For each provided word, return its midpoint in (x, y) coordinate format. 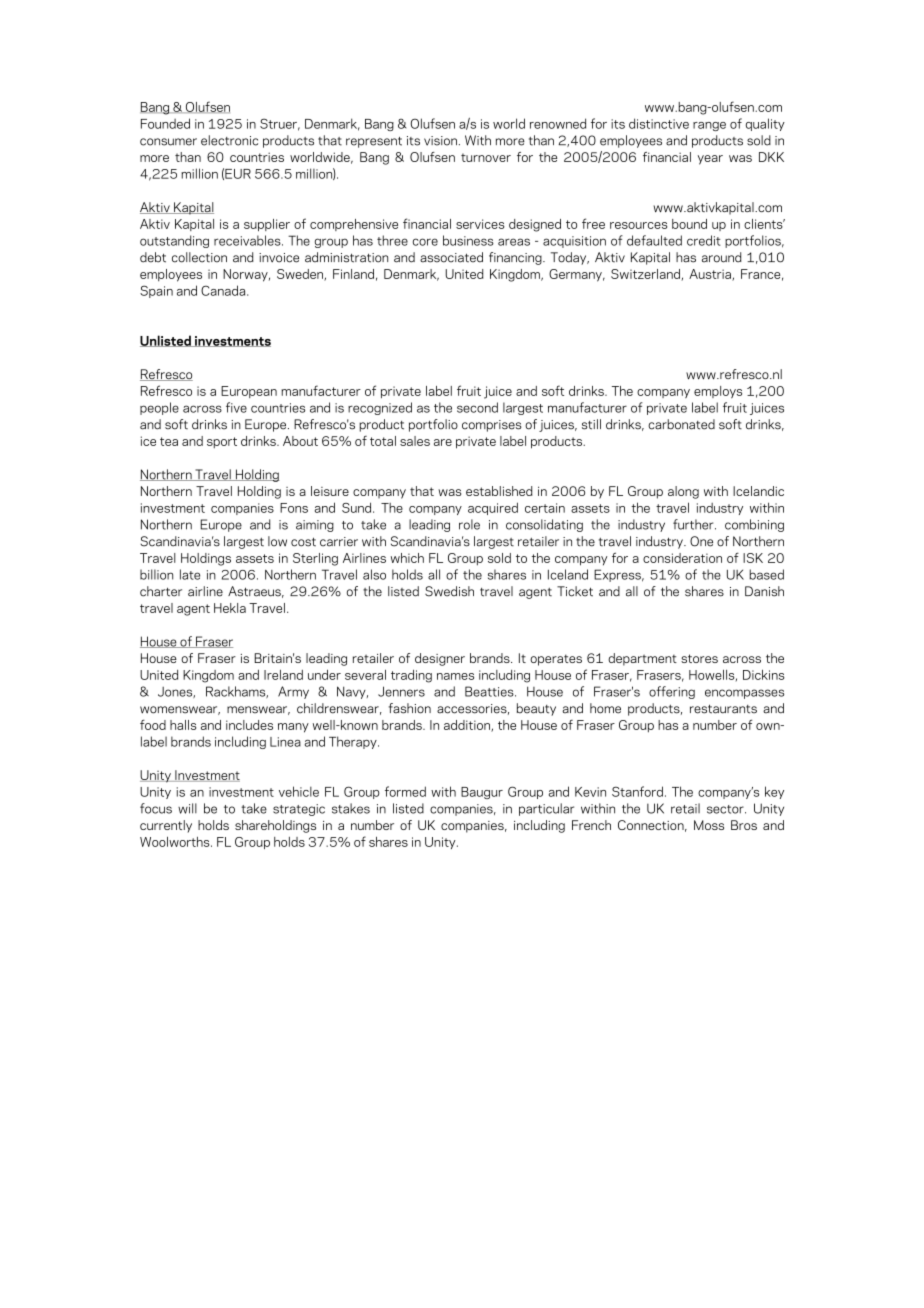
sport (222, 442)
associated (451, 257)
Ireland (283, 675)
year (710, 160)
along (683, 492)
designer (440, 659)
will (187, 808)
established (499, 491)
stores (699, 658)
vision (440, 141)
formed (405, 791)
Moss (709, 825)
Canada (224, 290)
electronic (229, 140)
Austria (711, 275)
